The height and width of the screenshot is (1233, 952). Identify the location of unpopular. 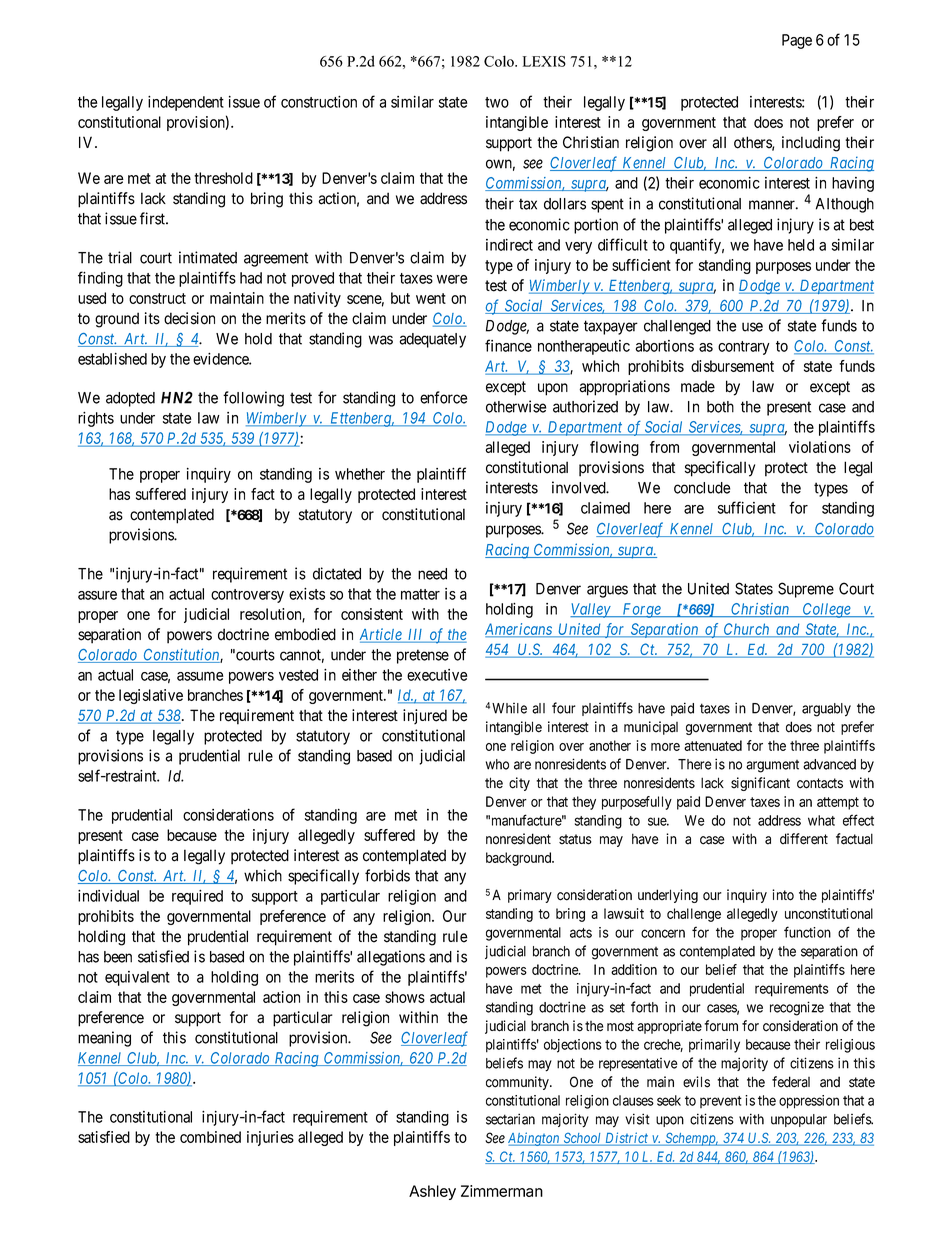
(799, 1120).
